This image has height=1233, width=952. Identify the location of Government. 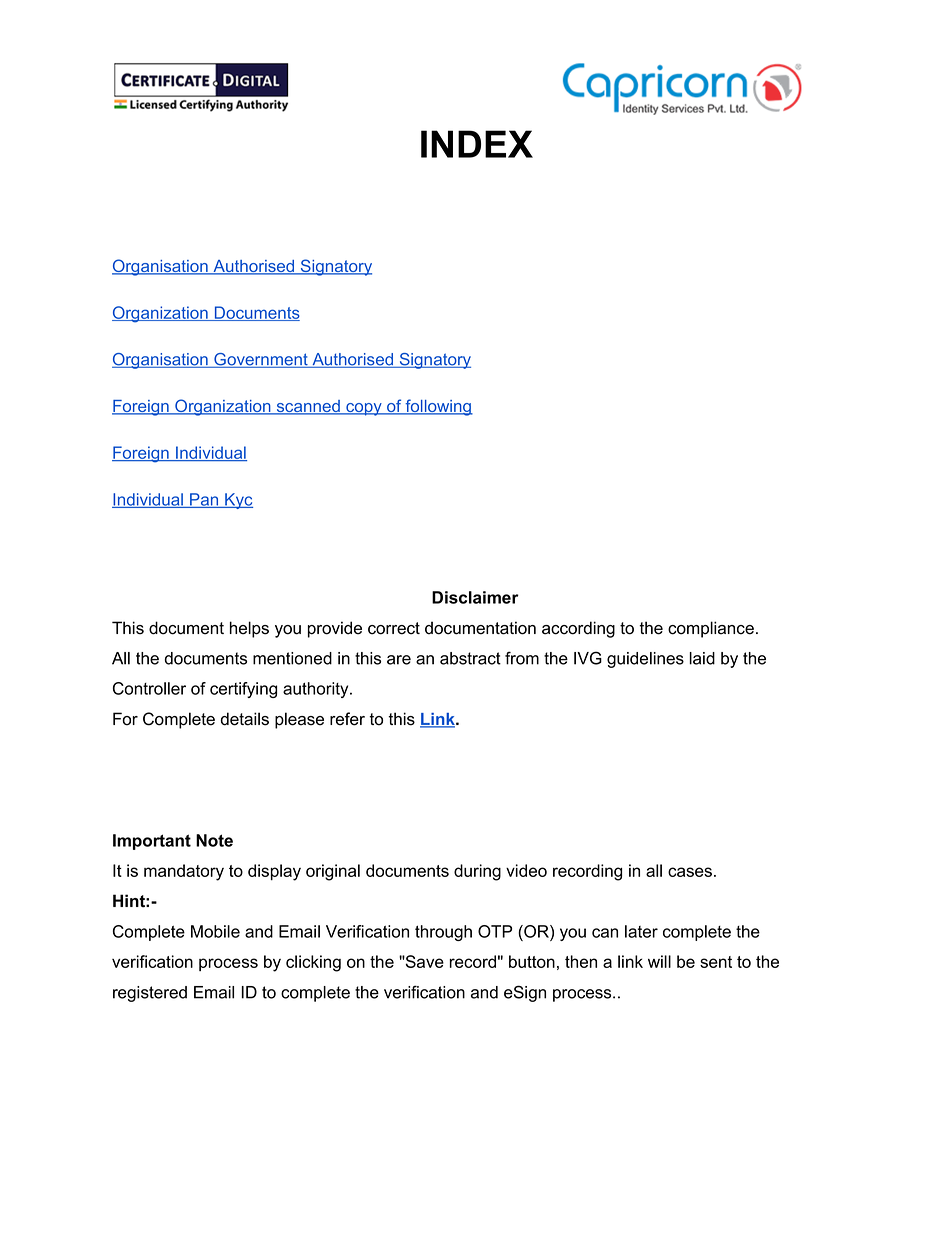
(261, 360).
